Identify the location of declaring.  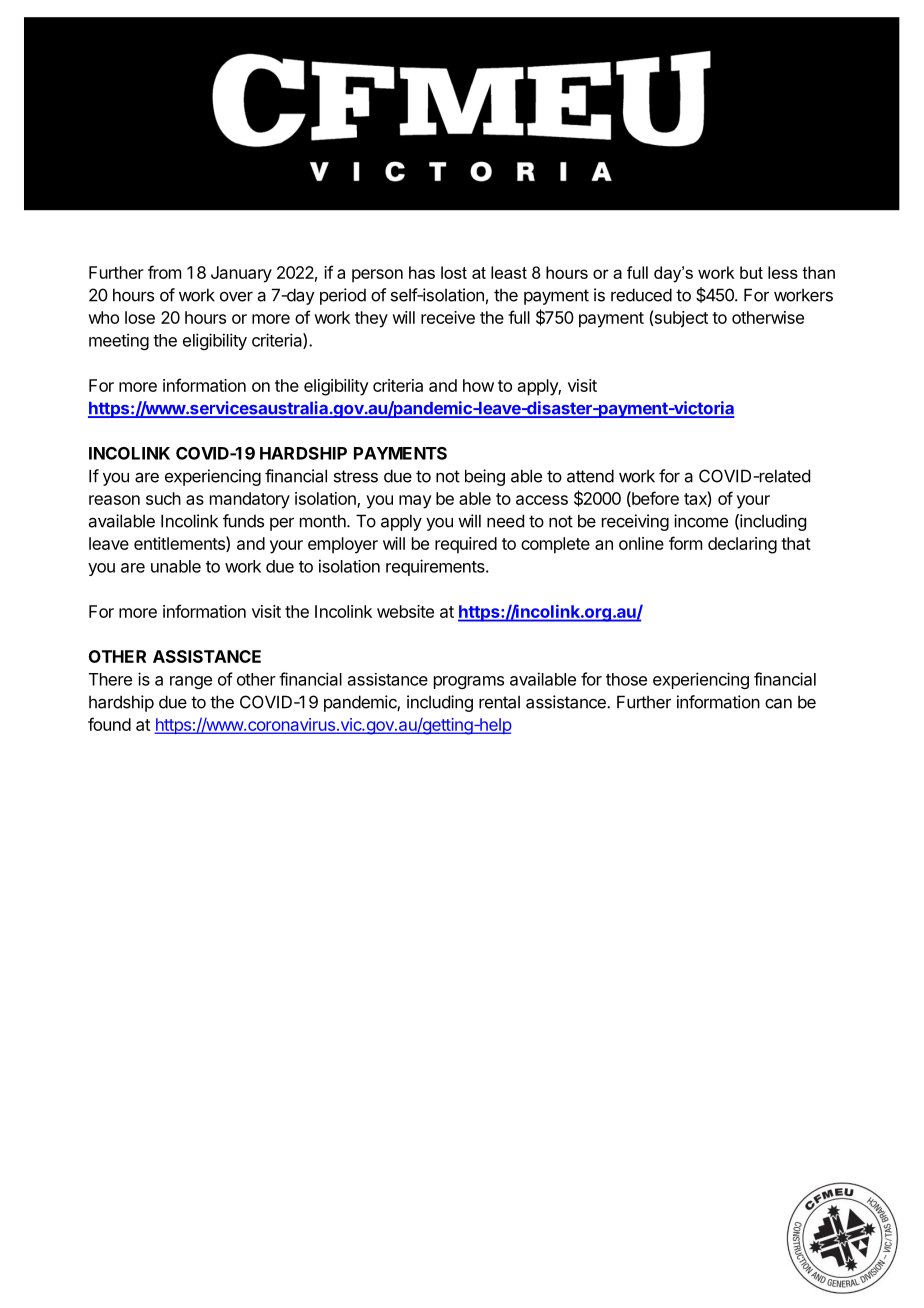
(742, 545).
